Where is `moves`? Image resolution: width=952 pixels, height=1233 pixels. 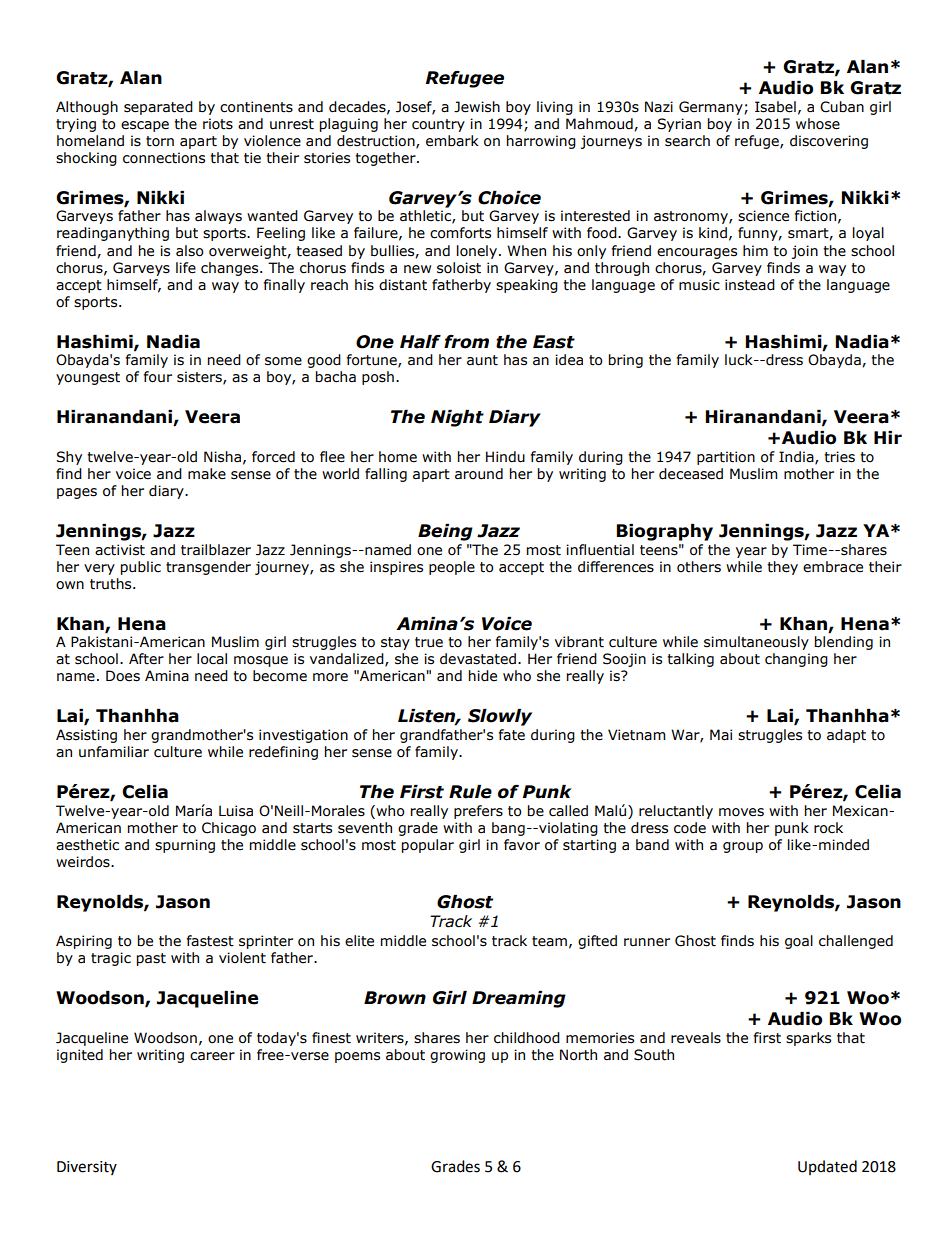 moves is located at coordinates (741, 812).
